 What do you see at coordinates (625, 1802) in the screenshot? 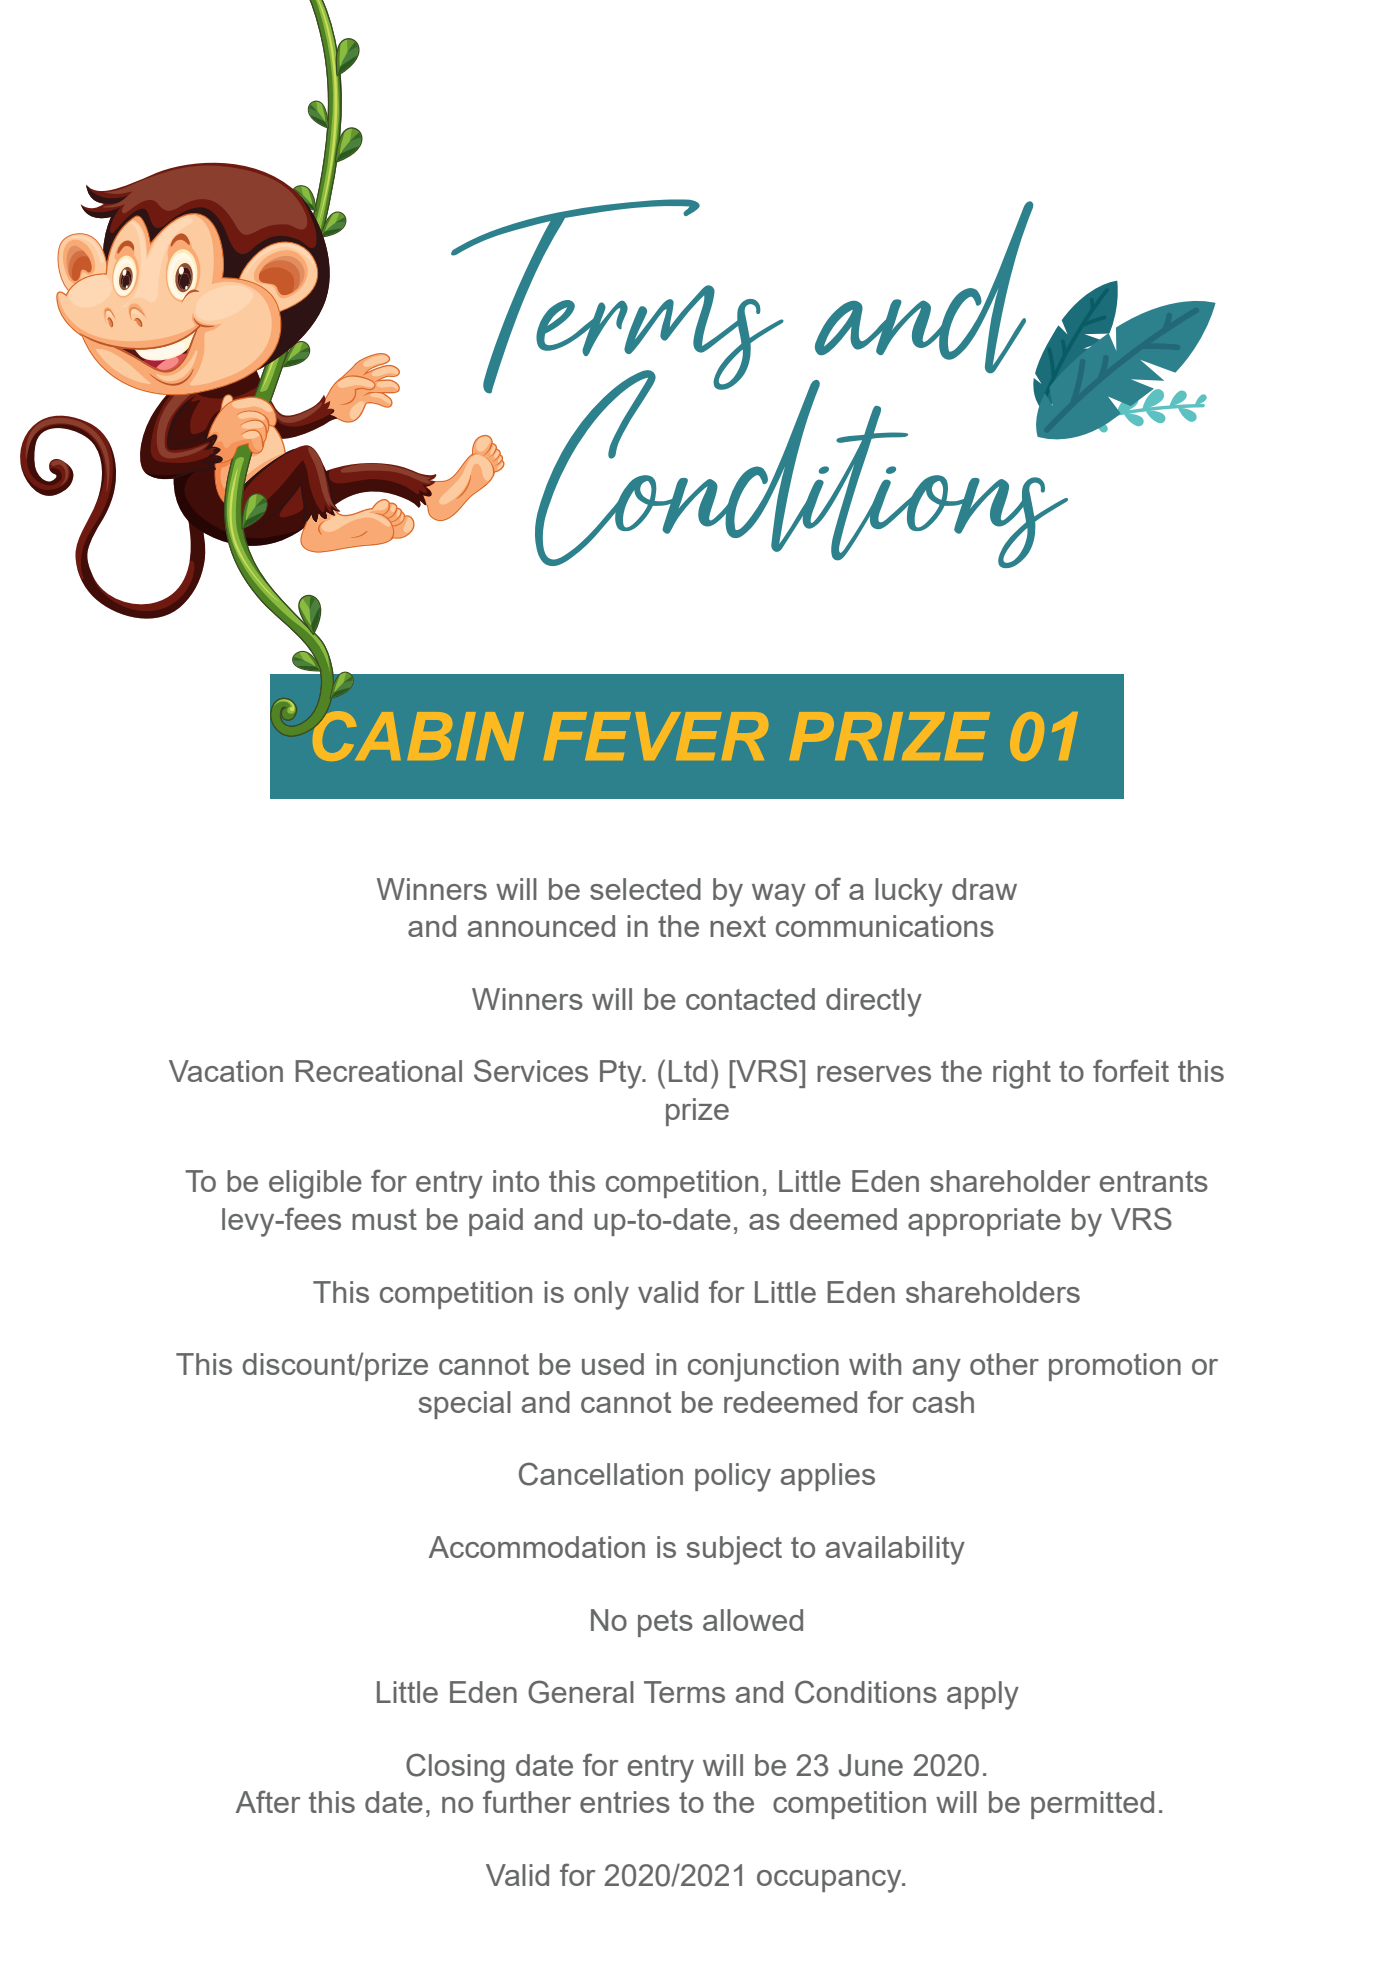
I see `entries` at bounding box center [625, 1802].
